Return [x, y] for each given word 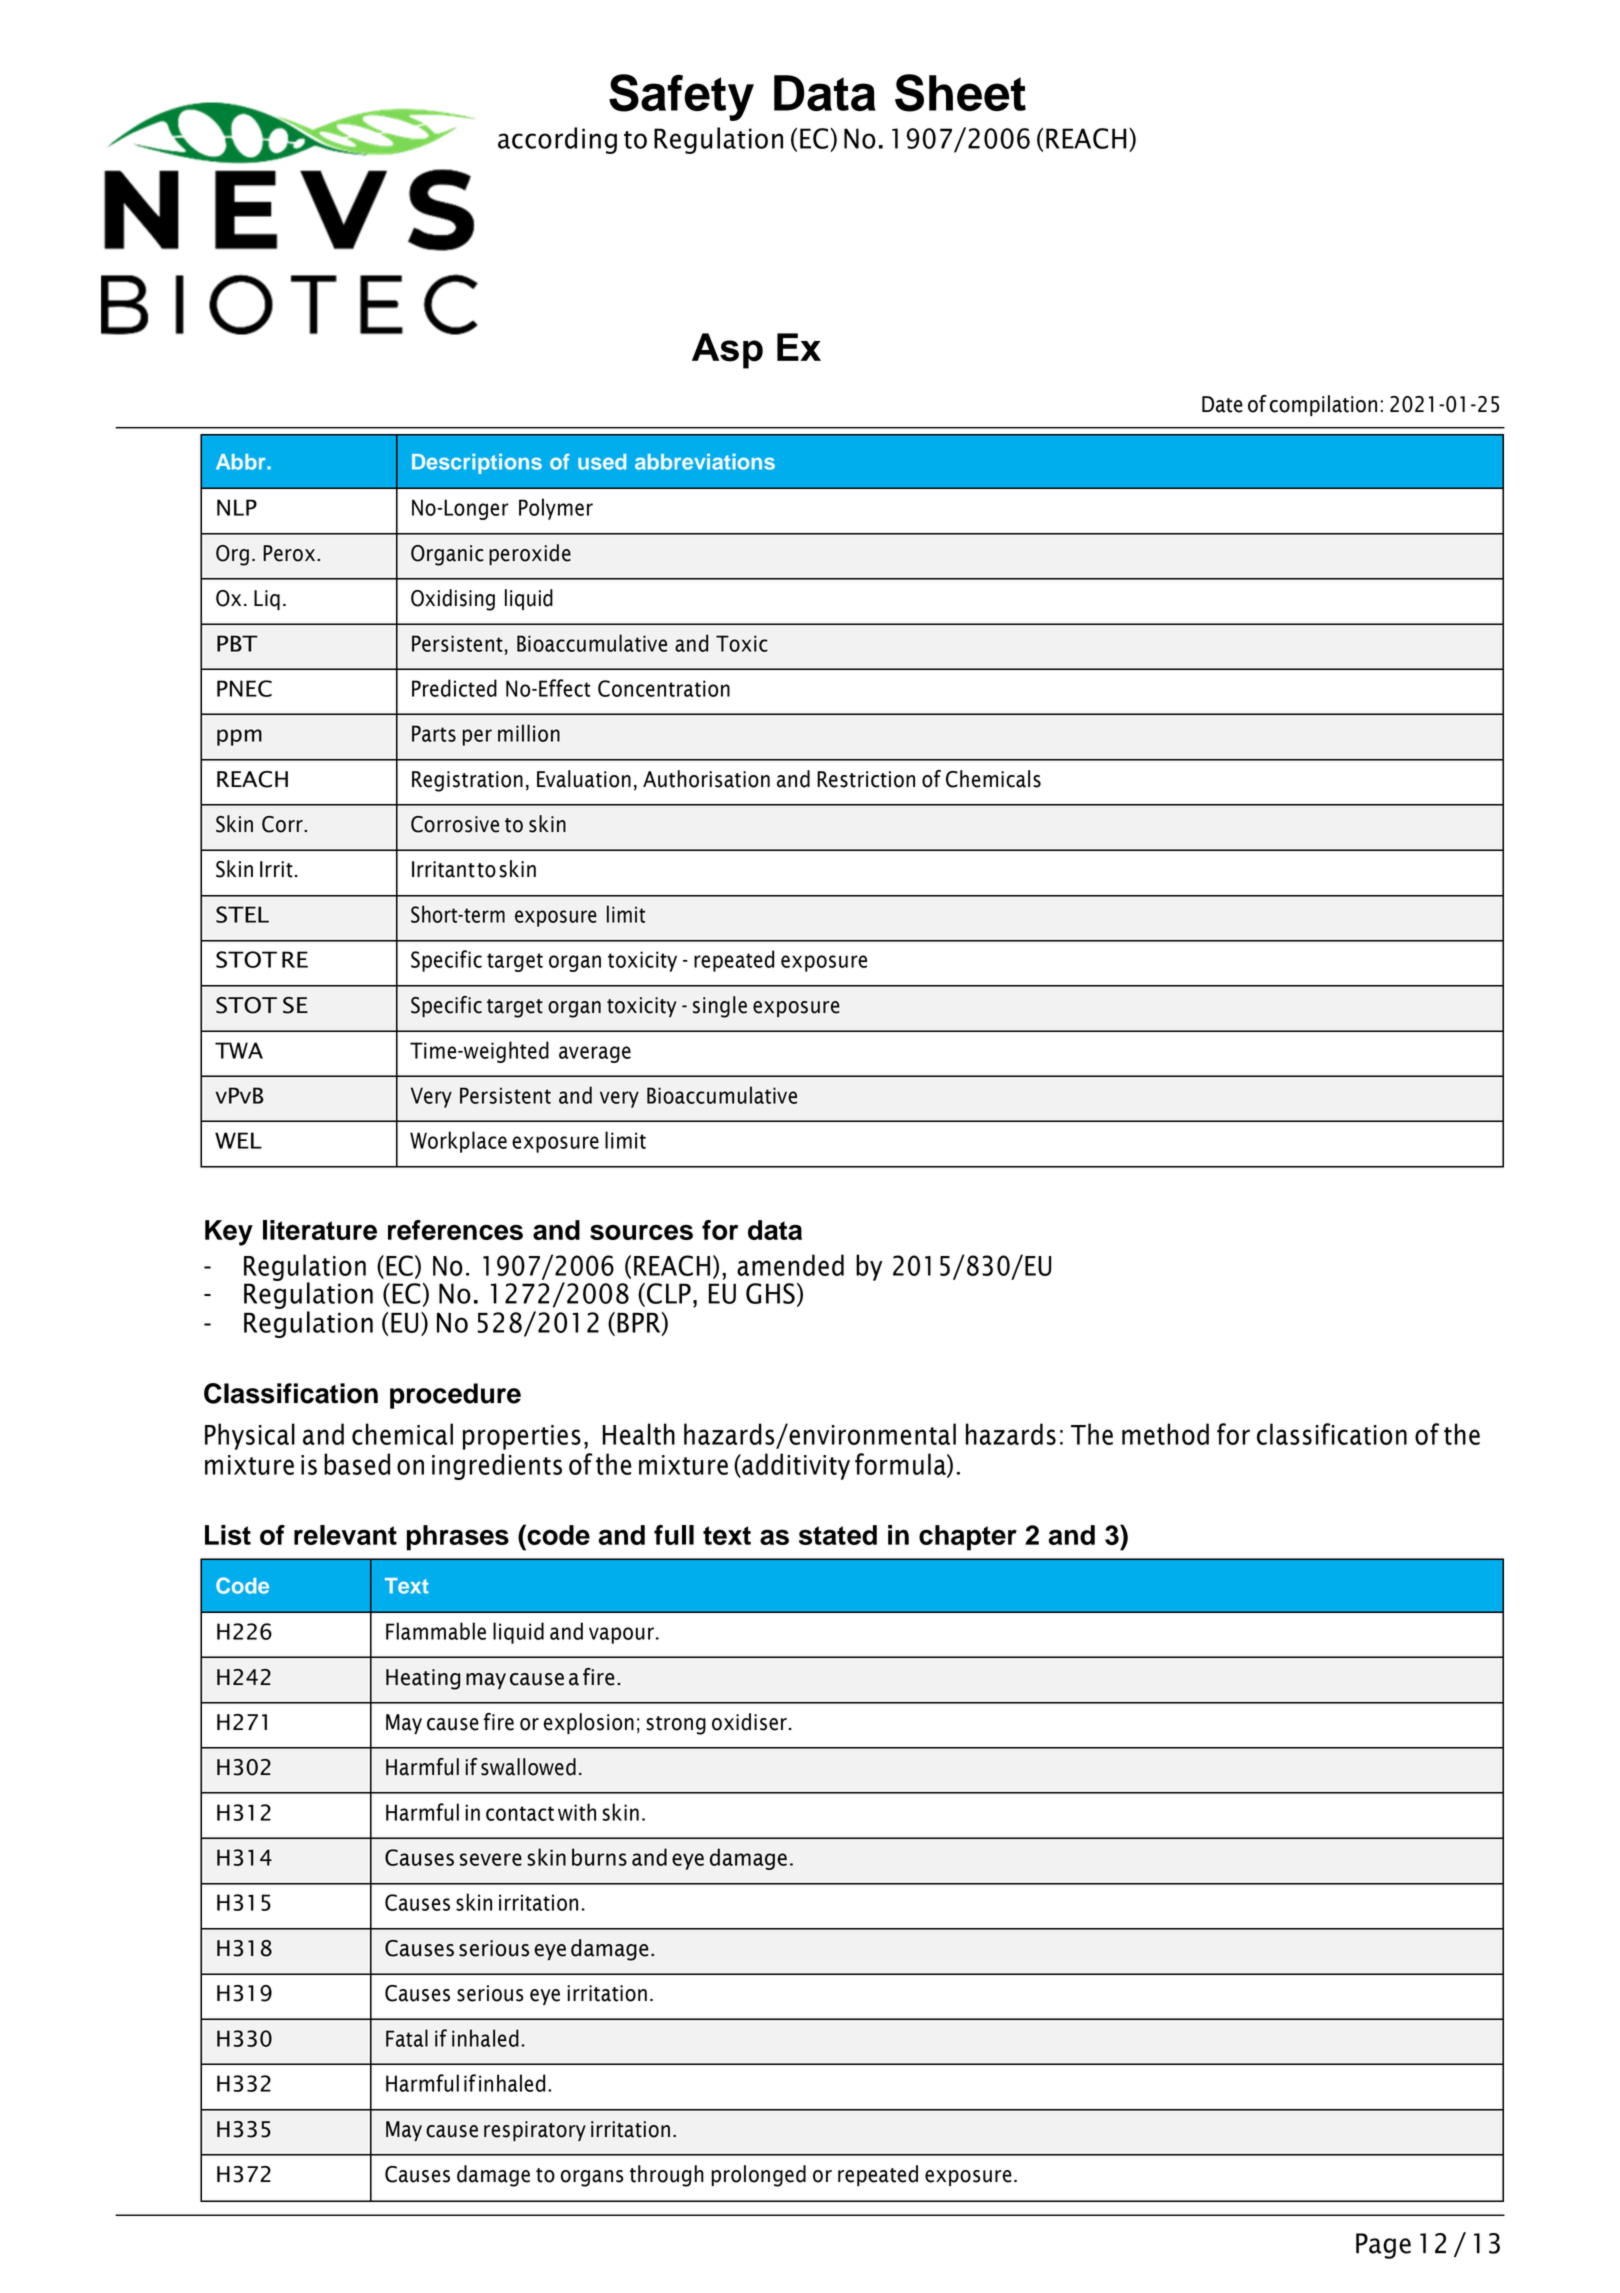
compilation [1323, 405]
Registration [467, 781]
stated [838, 1535]
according [557, 140]
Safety [681, 97]
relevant [345, 1535]
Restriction [866, 779]
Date [1222, 404]
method [1165, 1434]
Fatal [407, 2038]
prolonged [758, 2176]
